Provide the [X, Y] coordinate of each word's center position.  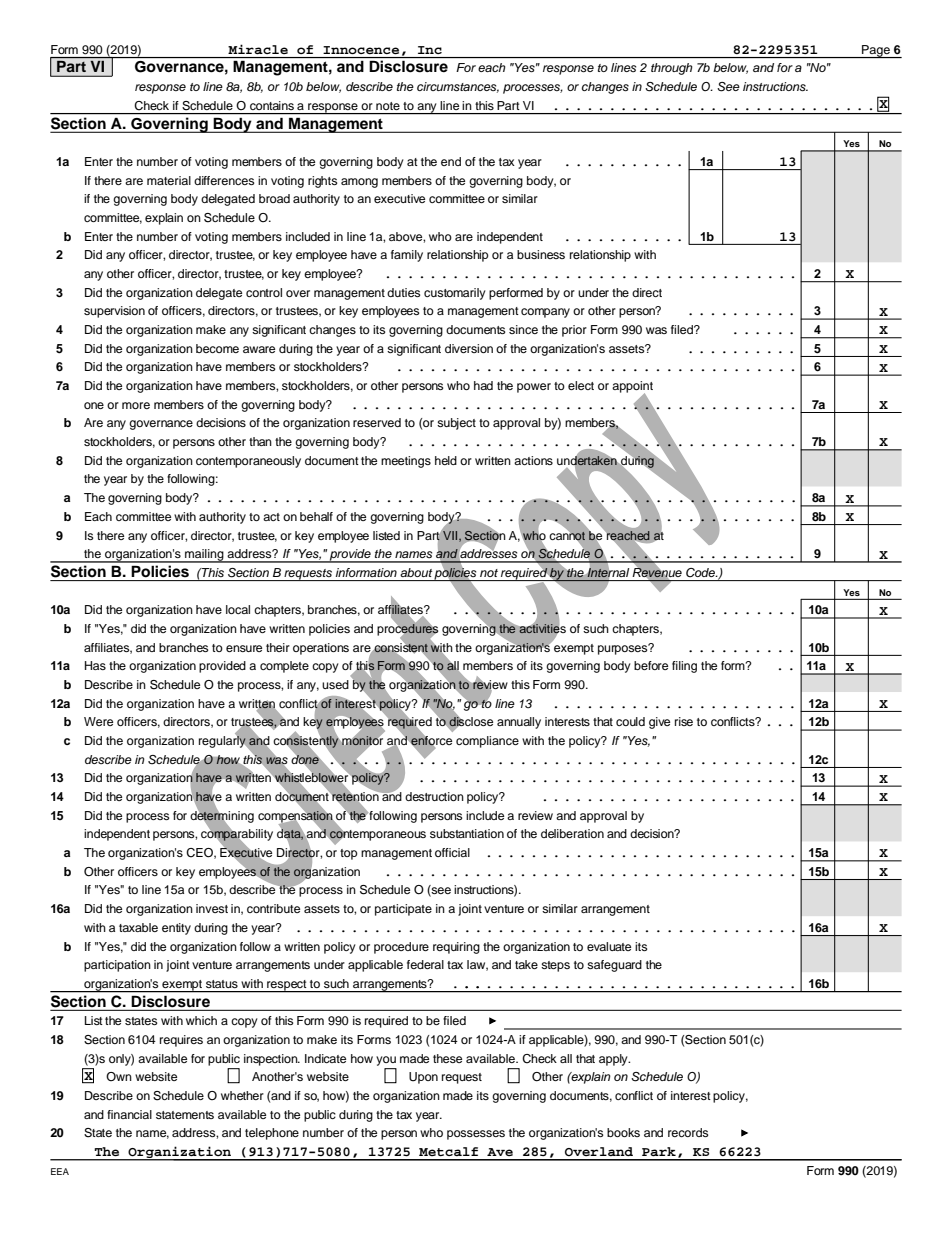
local [238, 609]
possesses [476, 1135]
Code [702, 572]
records [688, 1132]
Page [876, 51]
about [416, 572]
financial [129, 1114]
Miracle [258, 49]
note [388, 106]
